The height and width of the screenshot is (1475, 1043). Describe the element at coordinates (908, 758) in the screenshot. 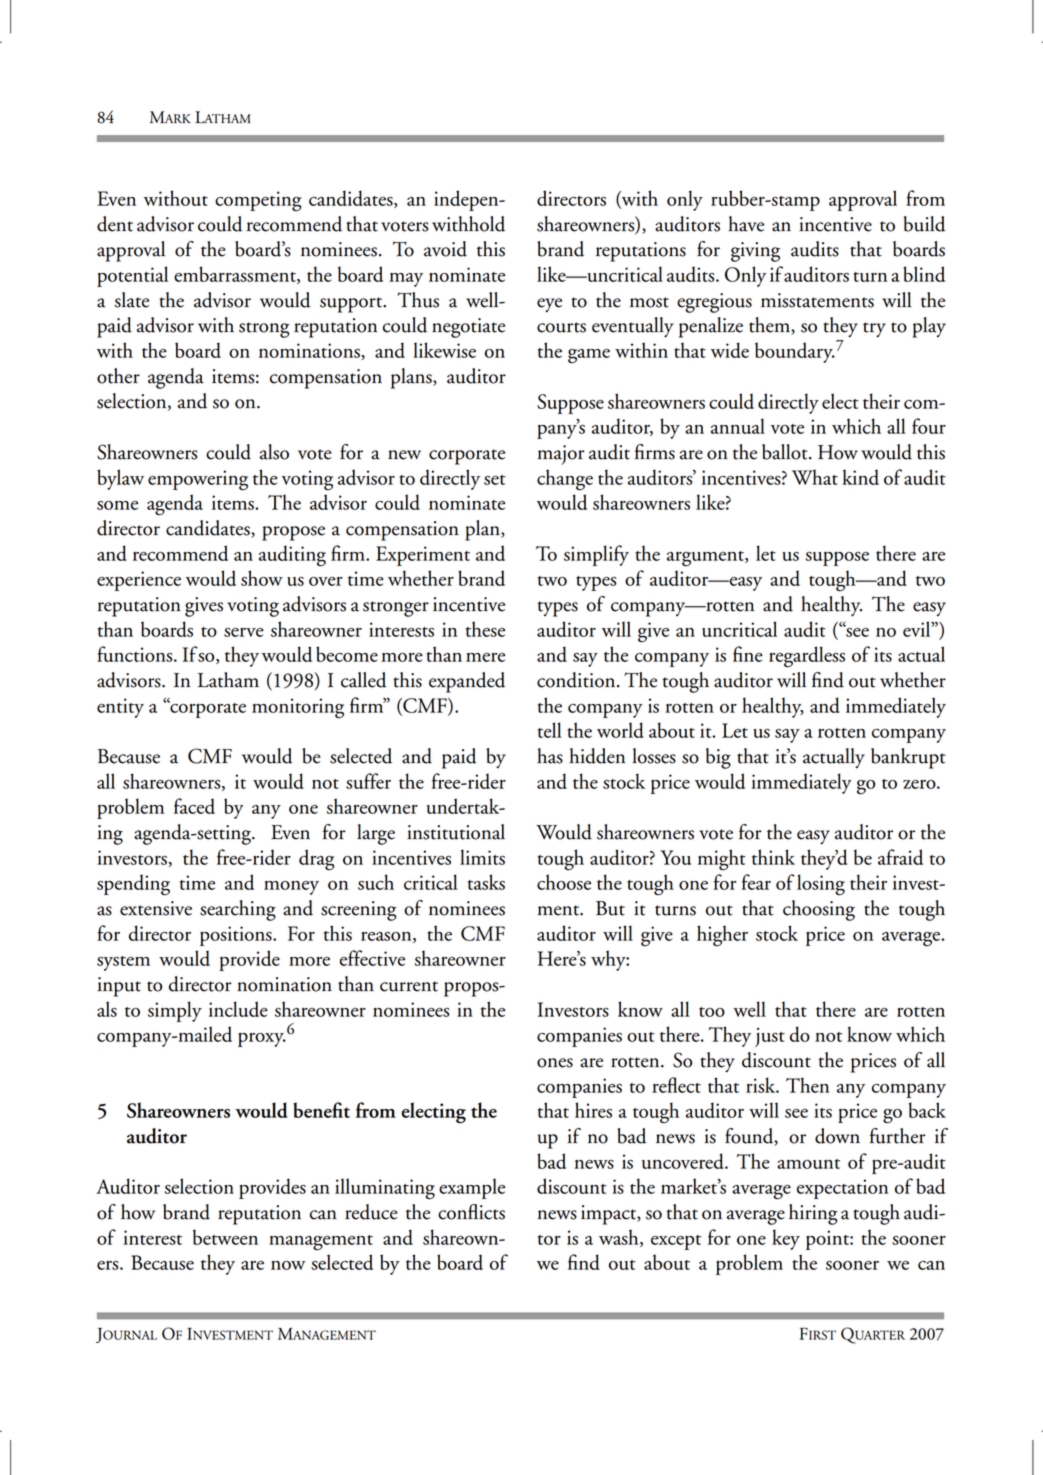

I see `bankrupt` at that location.
